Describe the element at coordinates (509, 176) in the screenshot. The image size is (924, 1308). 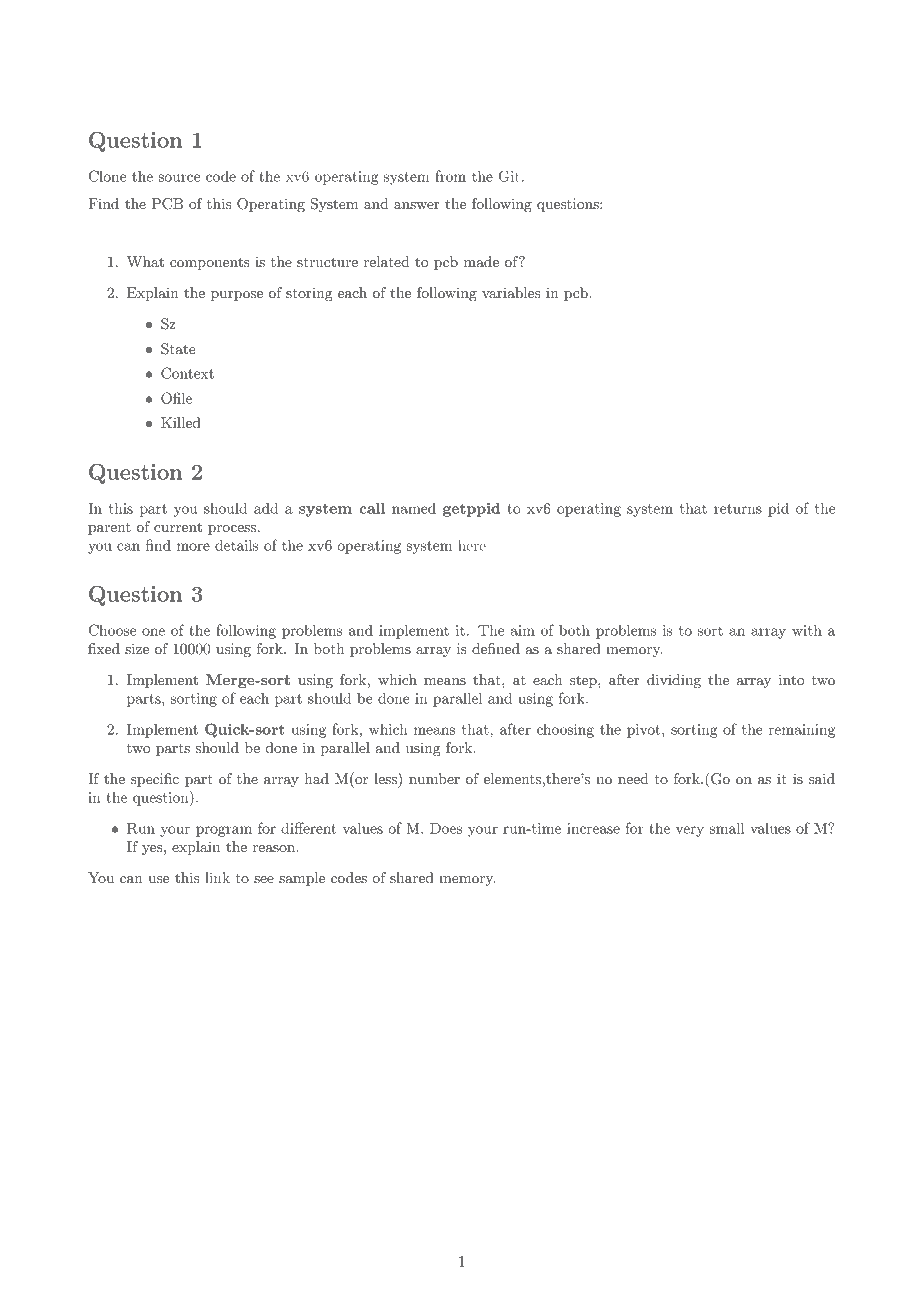
I see `Git` at that location.
